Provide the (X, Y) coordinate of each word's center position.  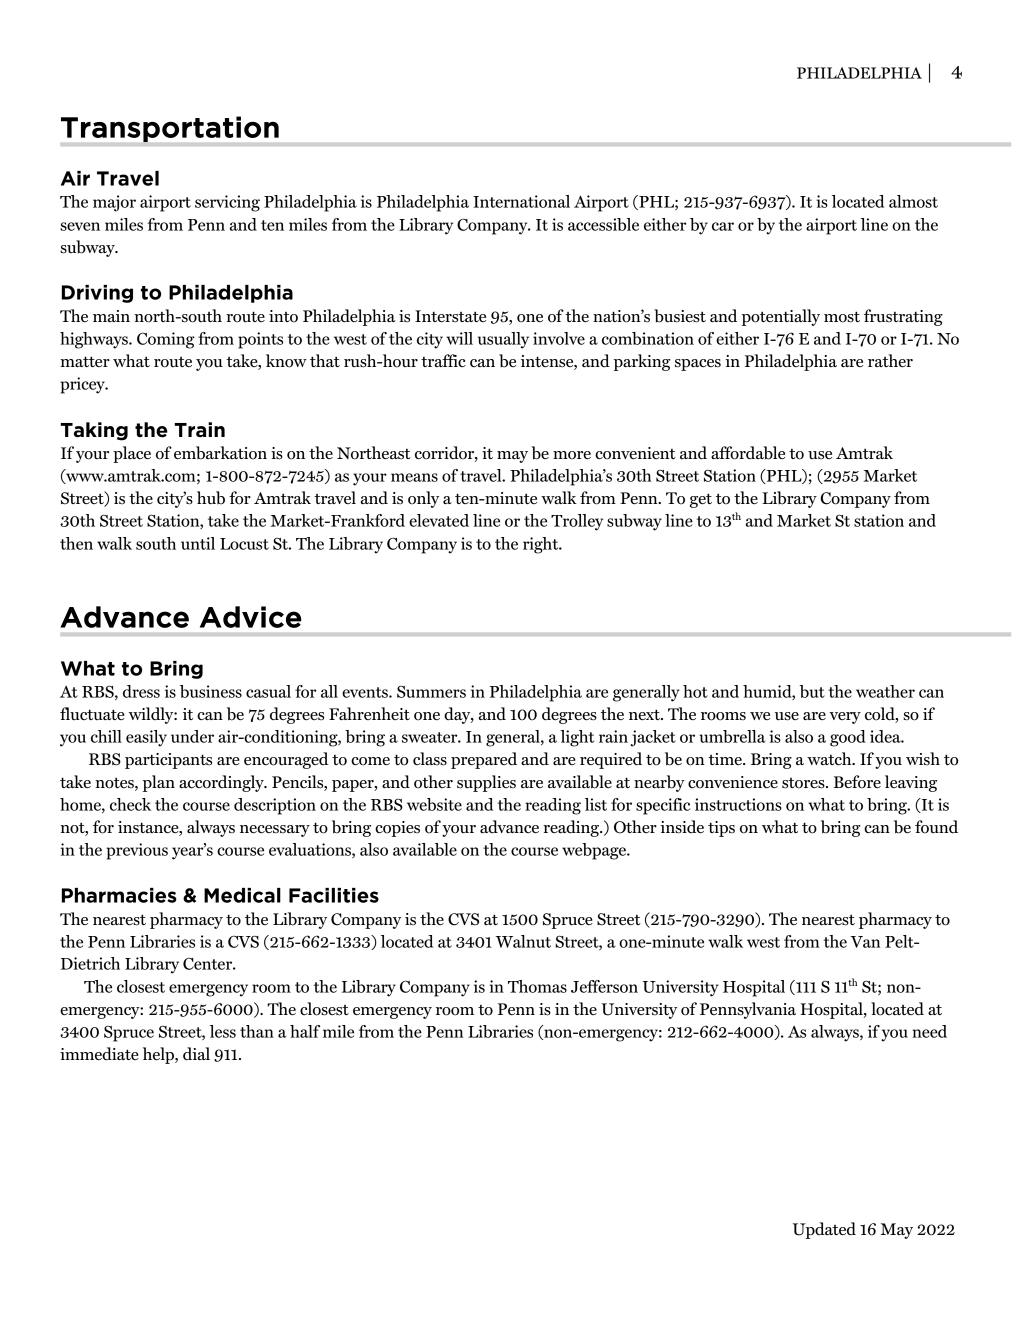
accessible (603, 224)
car (723, 226)
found (936, 827)
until (198, 543)
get (701, 500)
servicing (227, 203)
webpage (595, 851)
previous (137, 851)
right (542, 545)
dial (196, 1053)
